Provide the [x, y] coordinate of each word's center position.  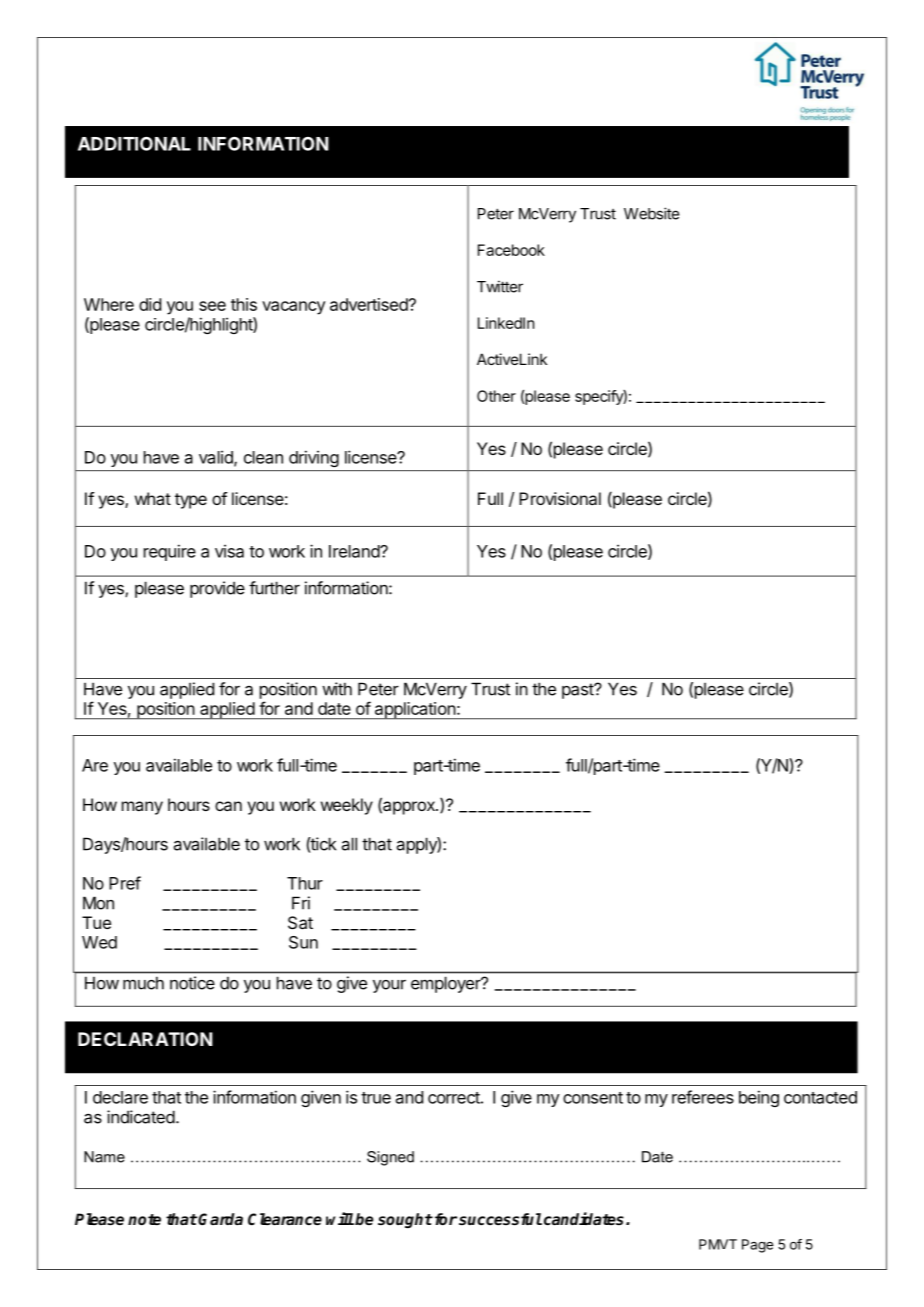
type [191, 501]
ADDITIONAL [134, 143]
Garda [220, 1219]
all [349, 844]
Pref [125, 883]
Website [651, 213]
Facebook [511, 250]
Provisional [560, 498]
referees [703, 1097]
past [578, 691]
